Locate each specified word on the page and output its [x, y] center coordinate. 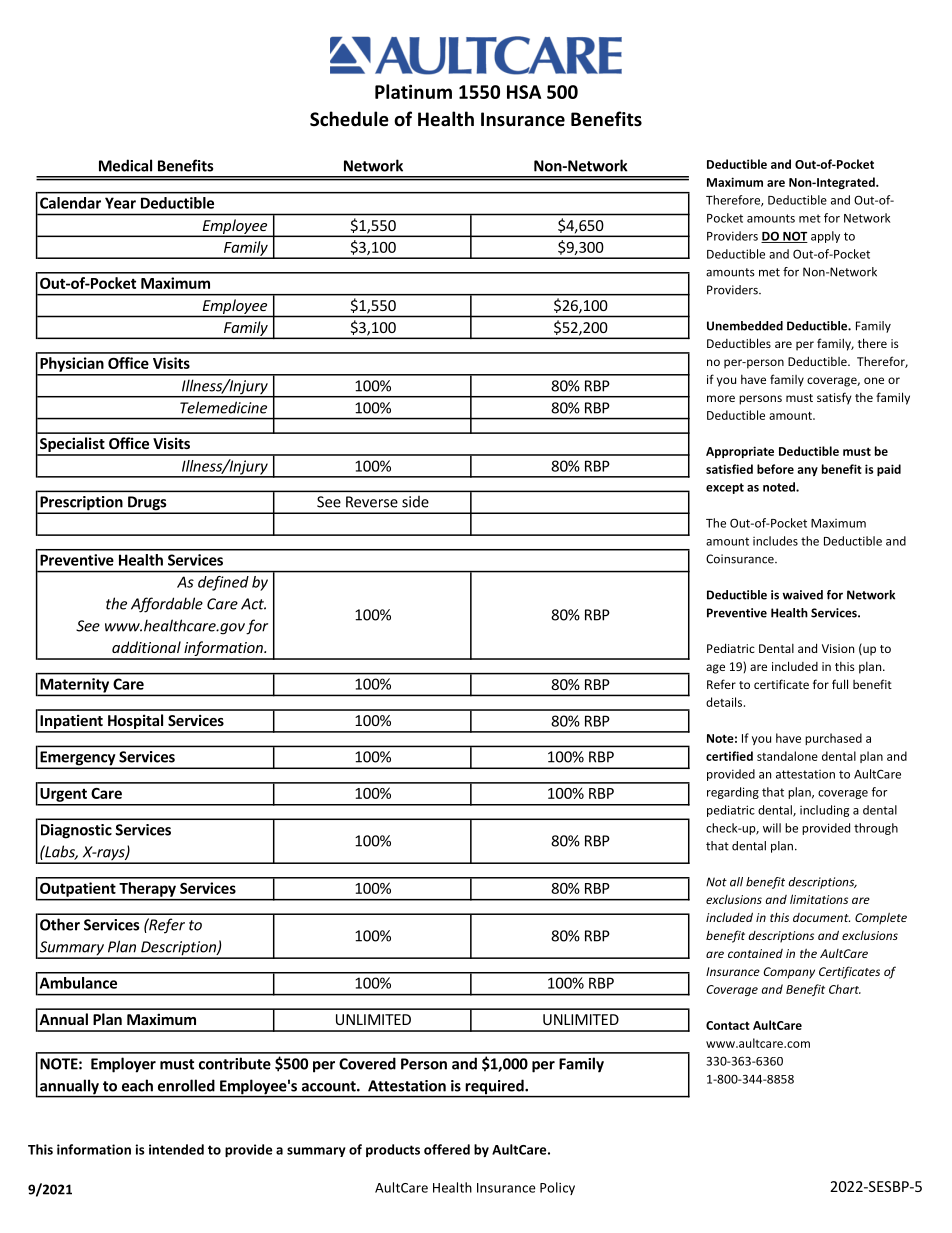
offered [447, 1149]
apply [825, 237]
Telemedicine [223, 407]
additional [146, 647]
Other [60, 924]
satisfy [834, 398]
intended [176, 1149]
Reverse [372, 502]
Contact [728, 1025]
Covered [367, 1063]
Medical [125, 165]
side [415, 502]
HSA [524, 92]
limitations [819, 899]
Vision [838, 648]
